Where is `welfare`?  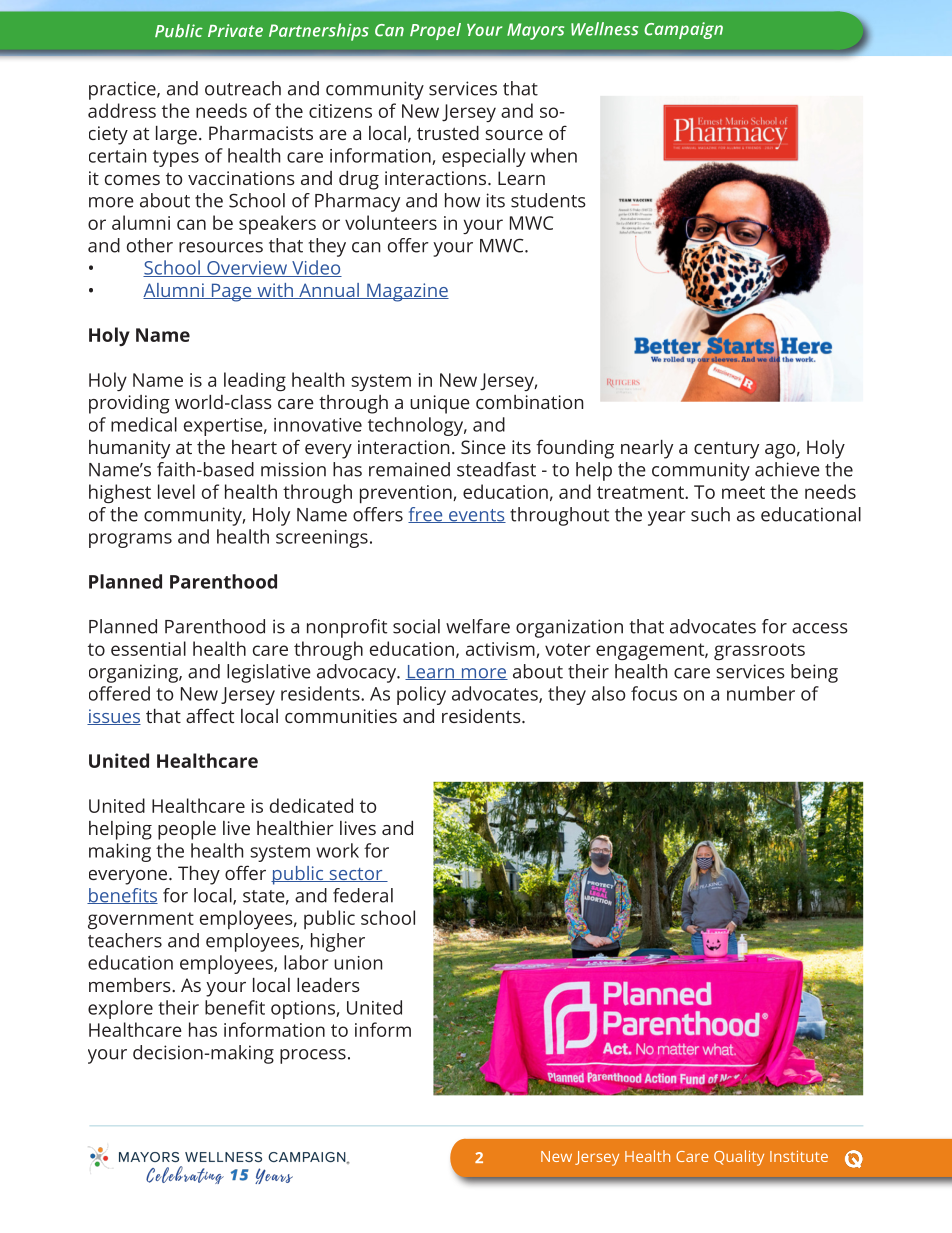
welfare is located at coordinates (478, 626).
